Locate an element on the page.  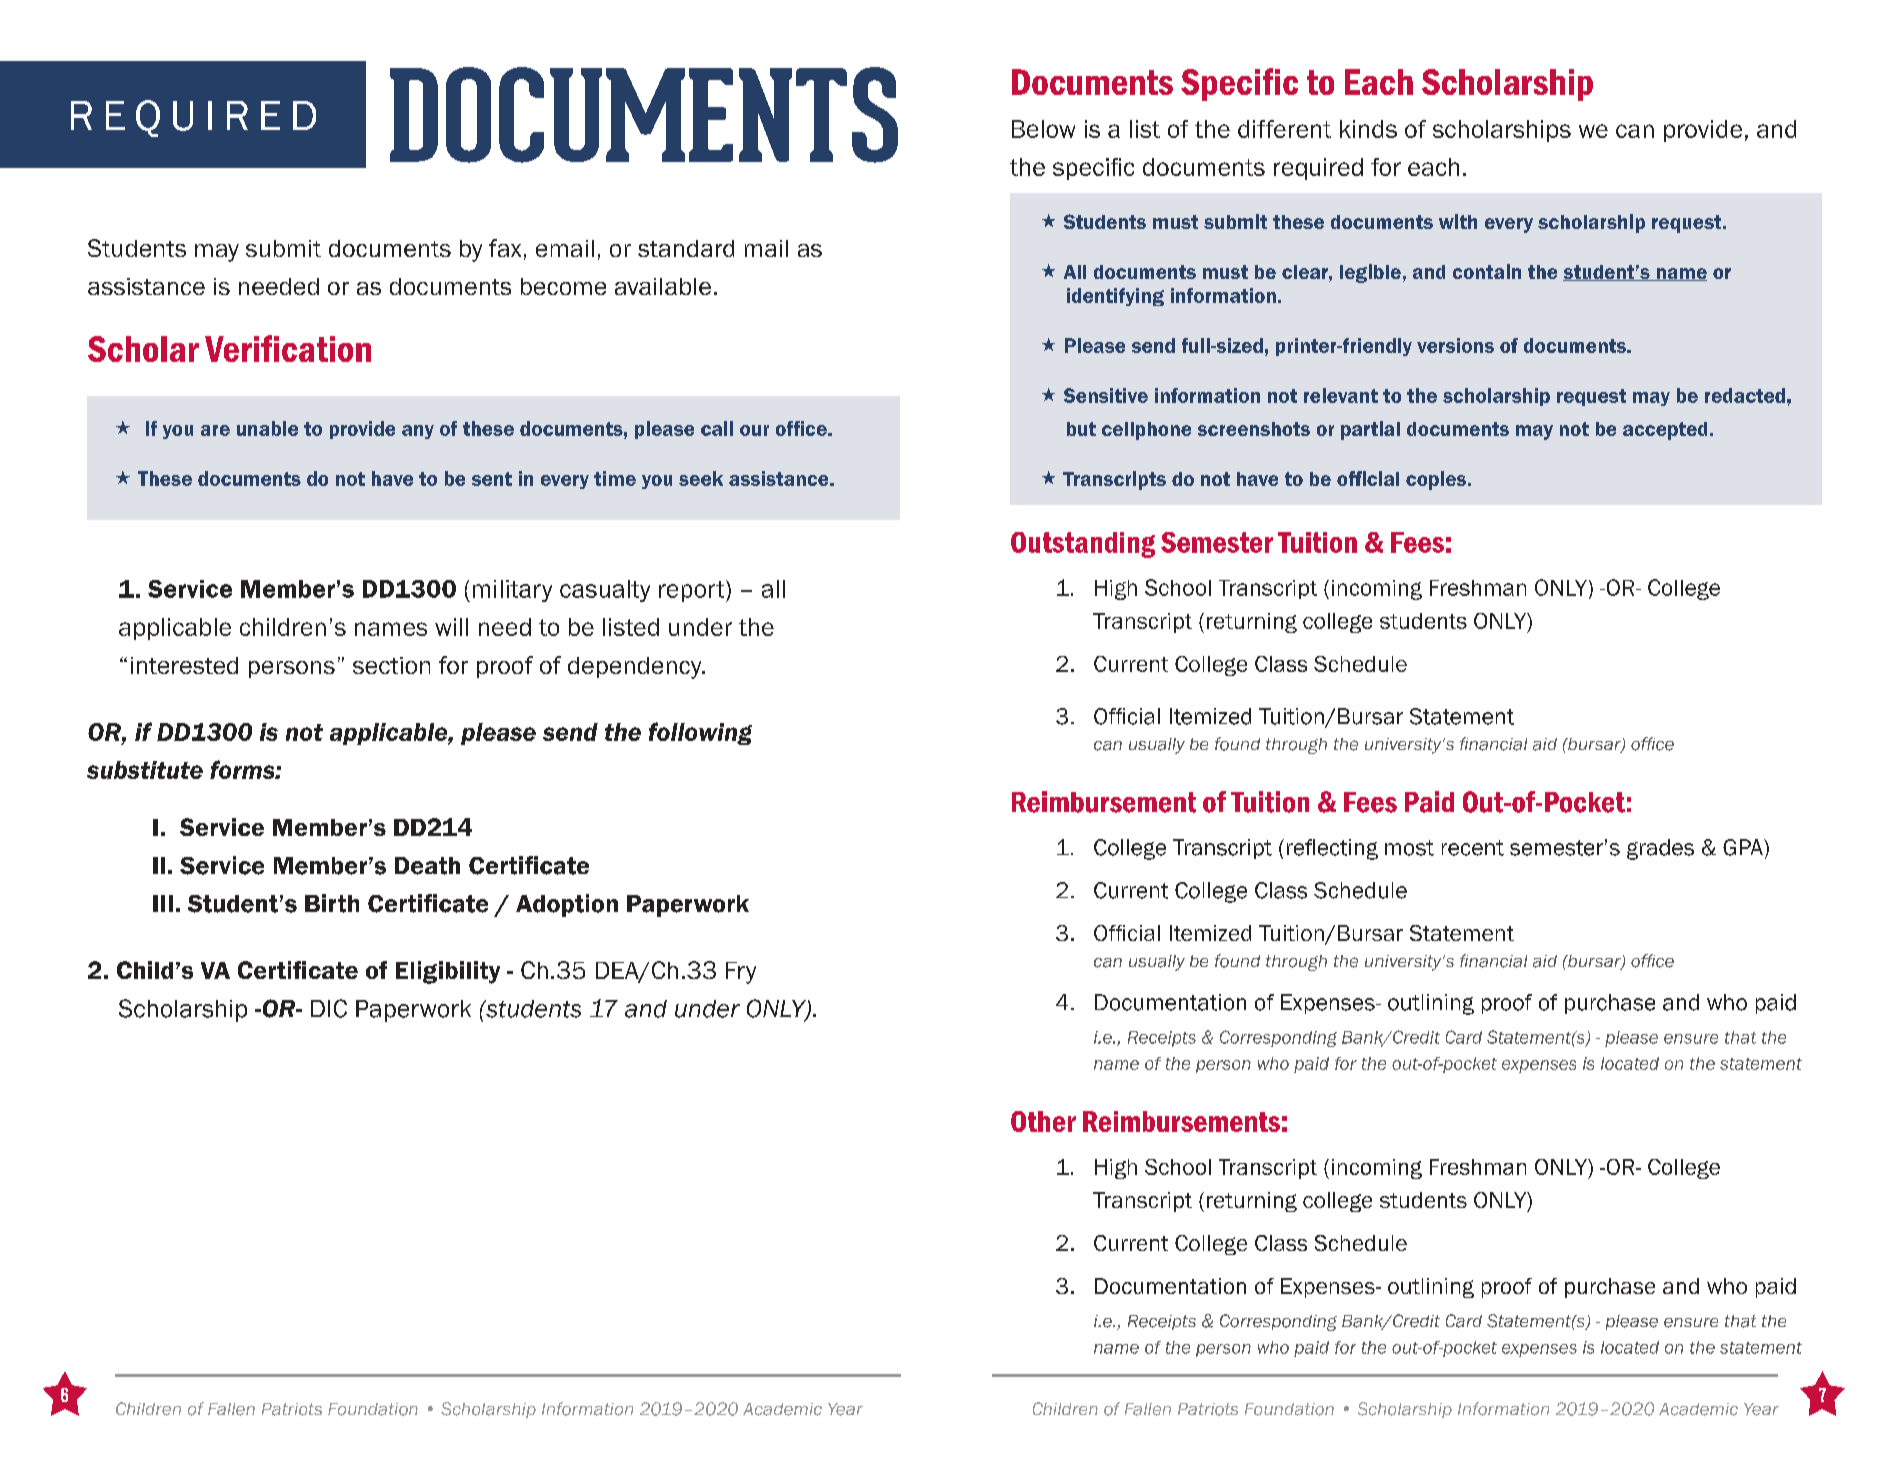
Below is located at coordinates (1043, 129).
